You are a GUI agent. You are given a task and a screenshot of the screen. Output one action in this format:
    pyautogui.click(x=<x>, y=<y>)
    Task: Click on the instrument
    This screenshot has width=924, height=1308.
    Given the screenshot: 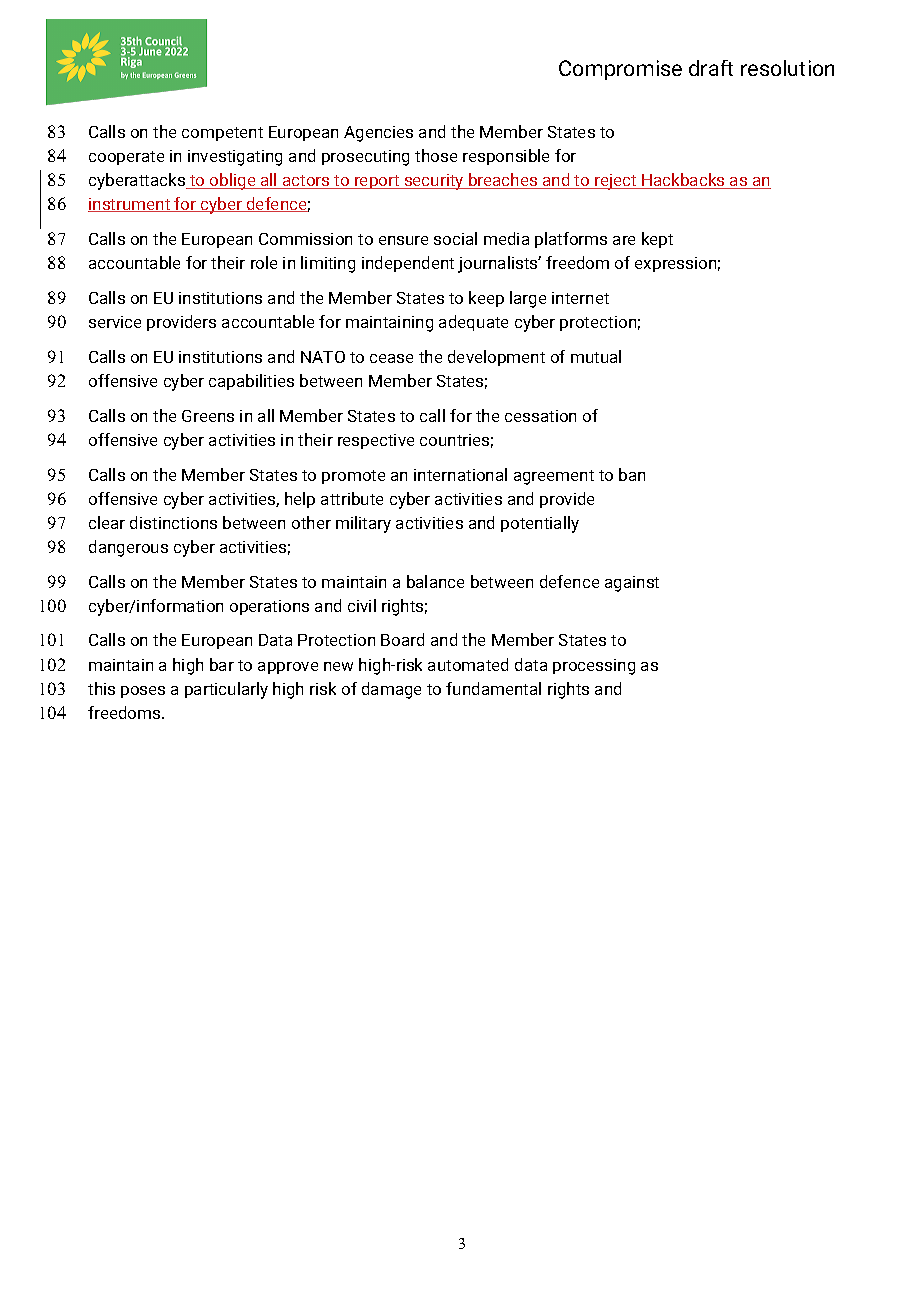 What is the action you would take?
    pyautogui.click(x=130, y=205)
